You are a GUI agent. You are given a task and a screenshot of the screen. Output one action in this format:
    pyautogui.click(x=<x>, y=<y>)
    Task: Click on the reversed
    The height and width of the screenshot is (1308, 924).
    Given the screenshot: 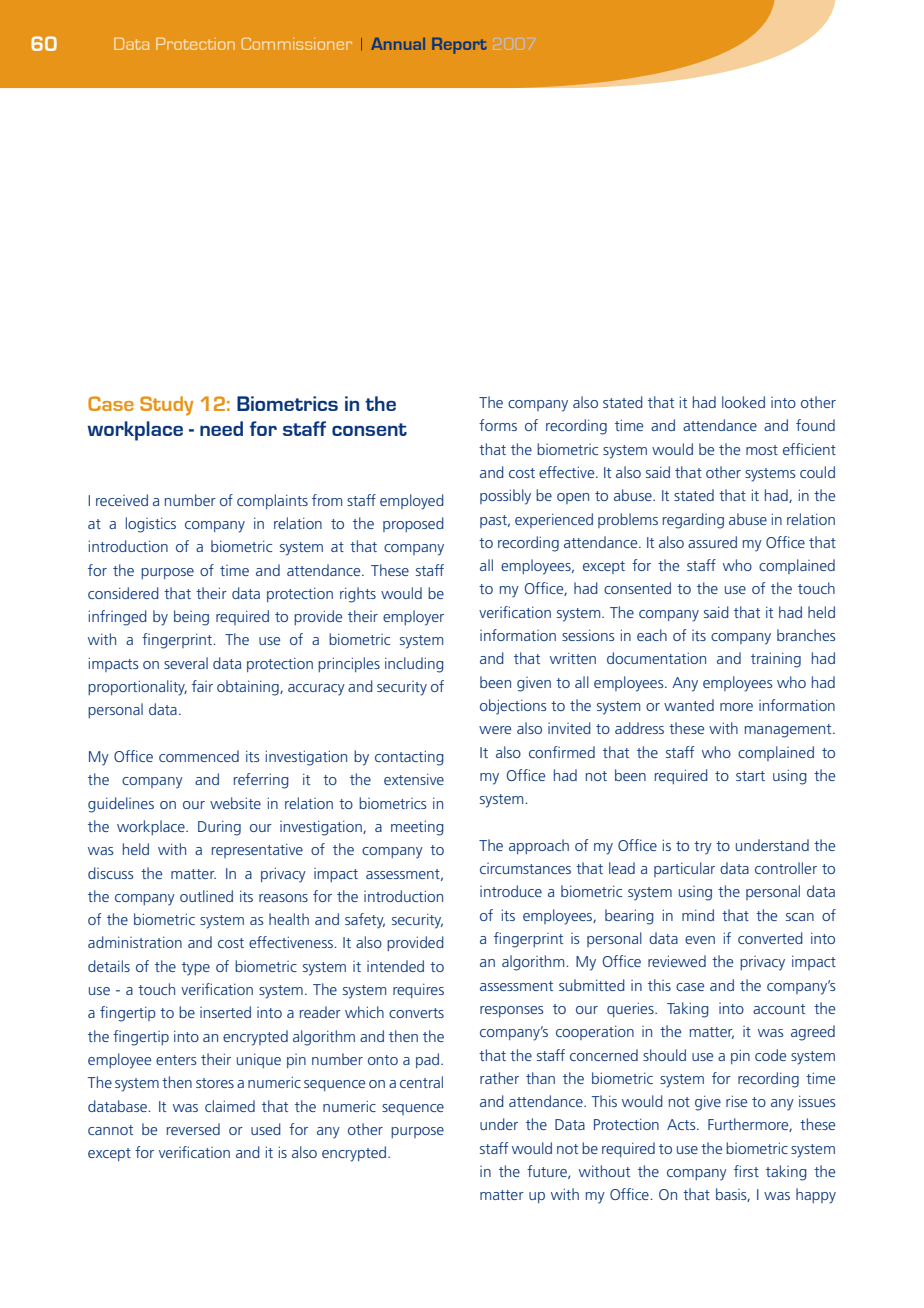 What is the action you would take?
    pyautogui.click(x=193, y=1129)
